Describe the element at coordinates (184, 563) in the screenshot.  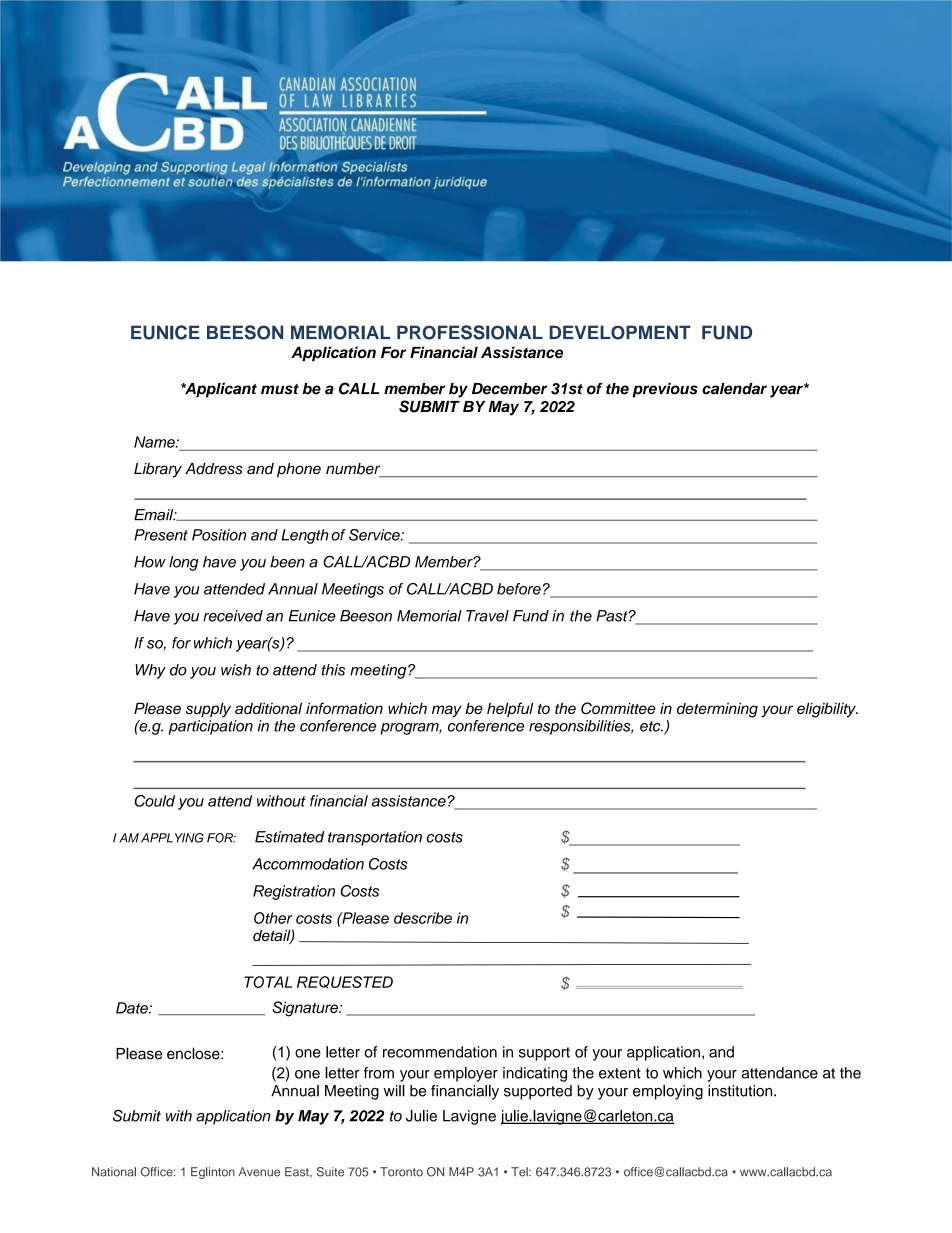
I see `long` at that location.
